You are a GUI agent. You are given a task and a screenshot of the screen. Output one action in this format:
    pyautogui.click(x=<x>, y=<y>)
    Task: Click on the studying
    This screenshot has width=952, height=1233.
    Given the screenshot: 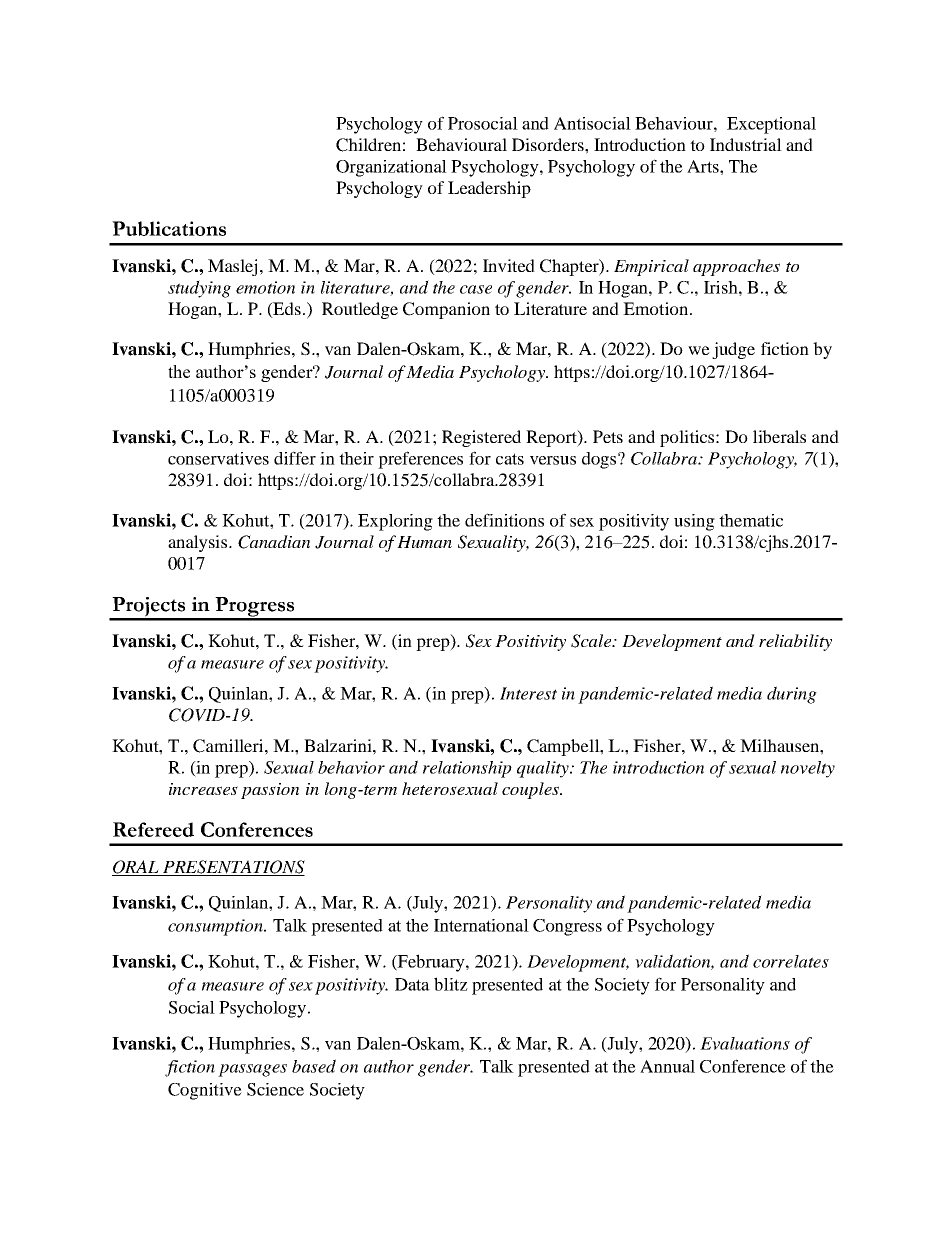 What is the action you would take?
    pyautogui.click(x=199, y=289)
